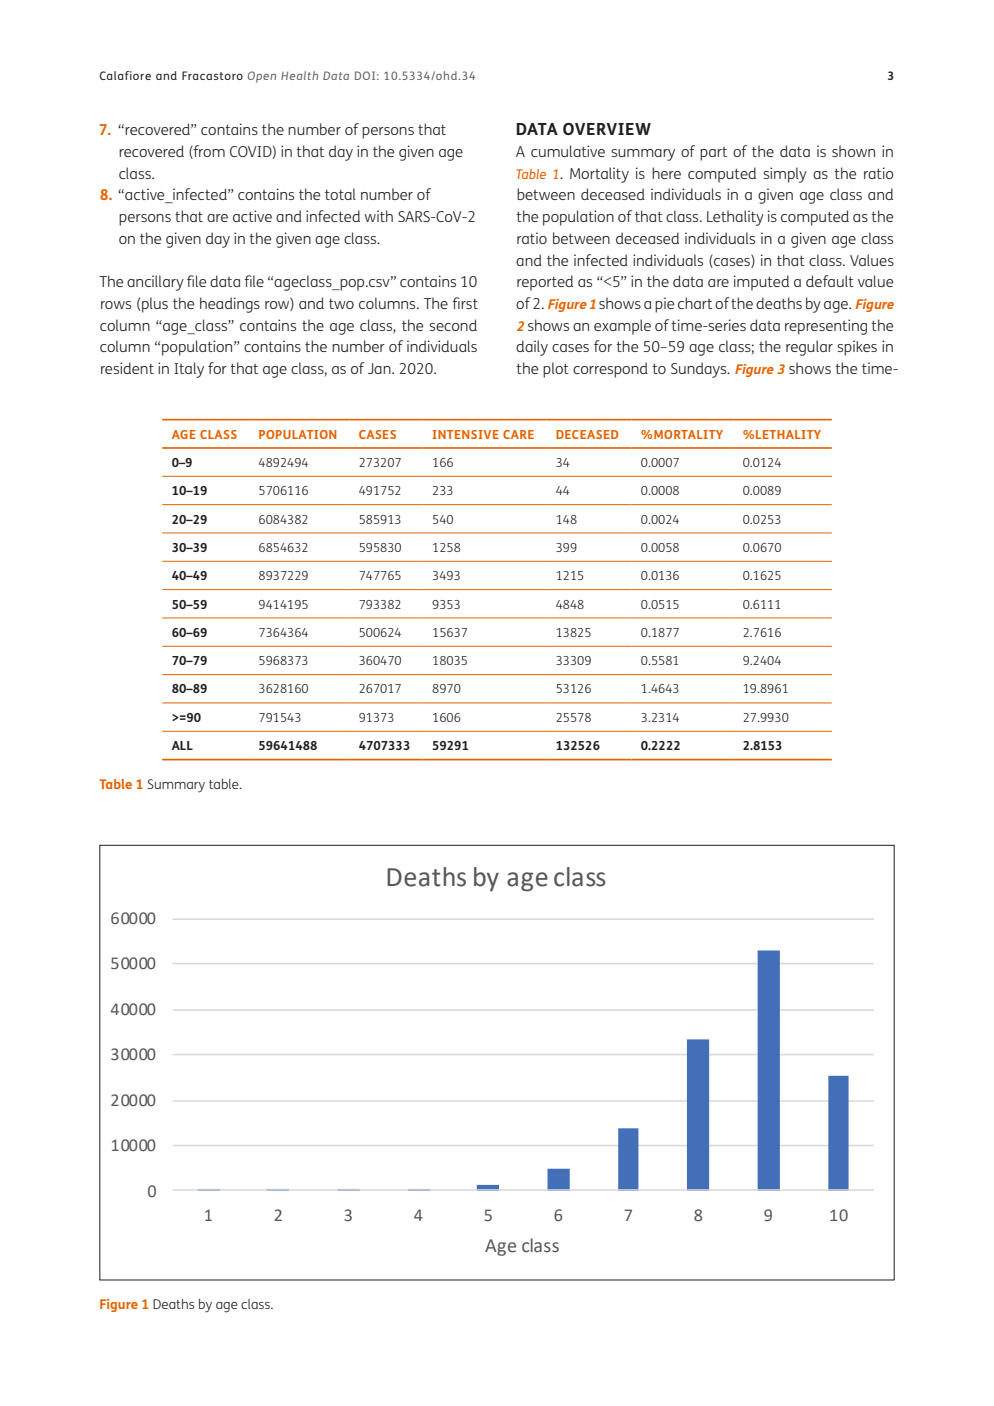 The width and height of the screenshot is (994, 1406). Describe the element at coordinates (127, 368) in the screenshot. I see `resident` at that location.
